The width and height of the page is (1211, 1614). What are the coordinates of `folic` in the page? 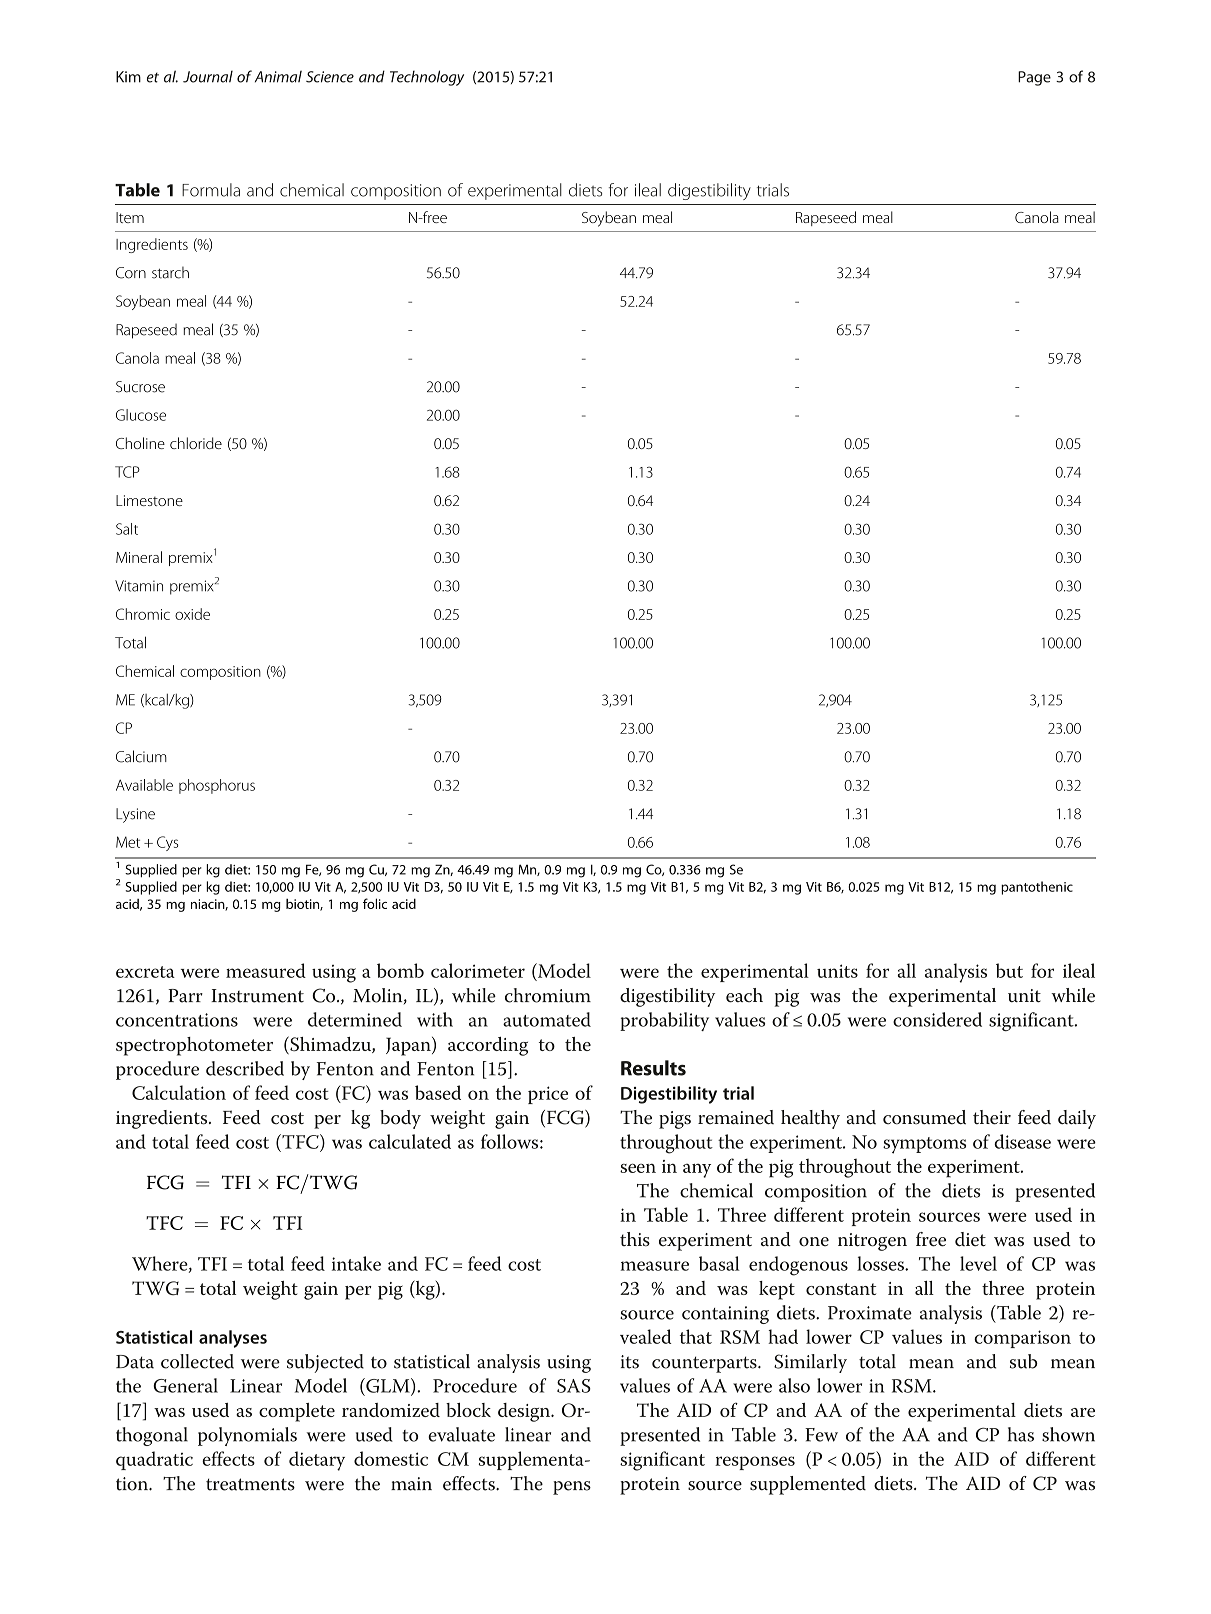 It's located at (375, 903).
